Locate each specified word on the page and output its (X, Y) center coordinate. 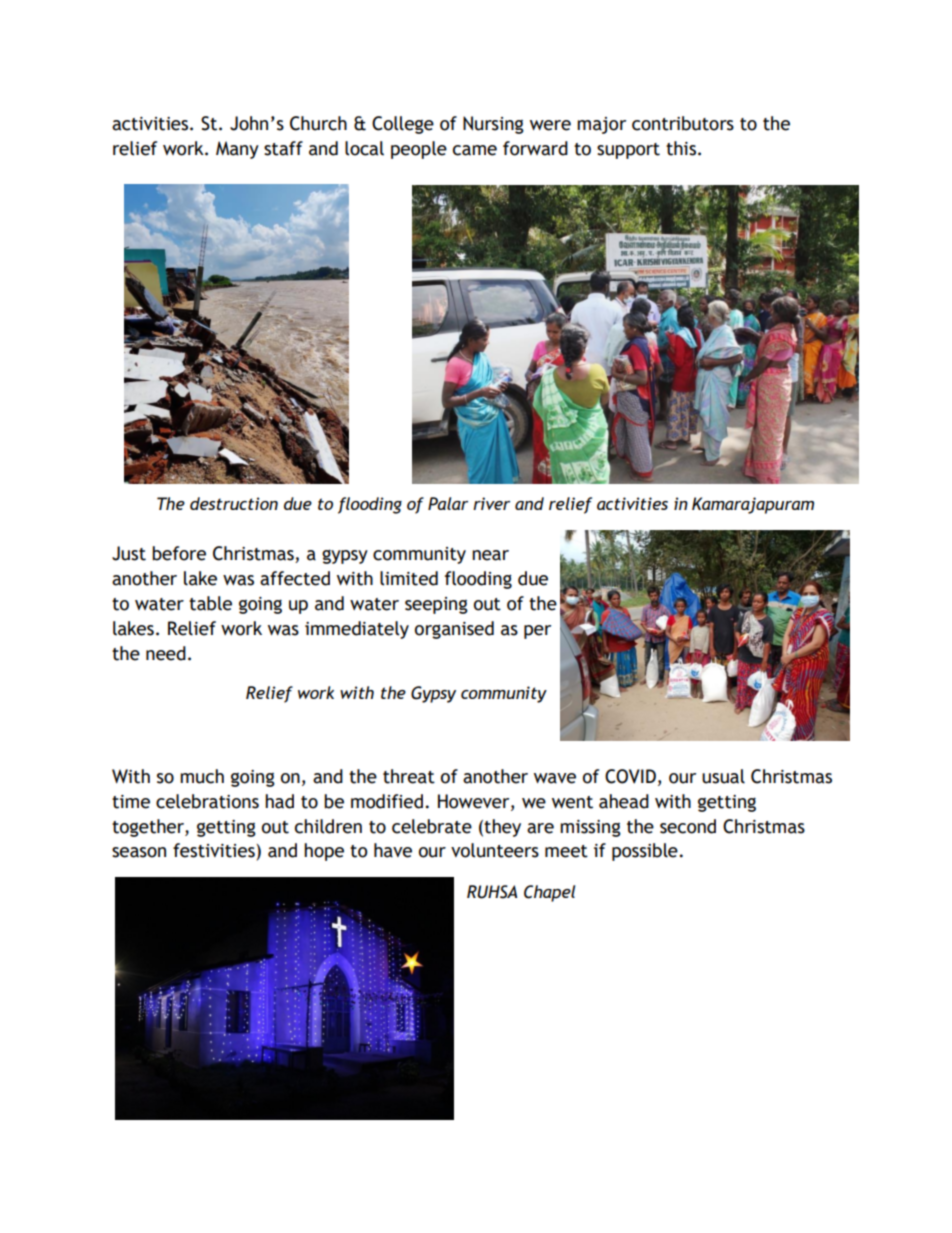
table (210, 603)
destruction (234, 503)
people (419, 150)
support (628, 151)
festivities (215, 850)
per (537, 632)
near (490, 555)
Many (237, 150)
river (491, 503)
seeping (436, 605)
